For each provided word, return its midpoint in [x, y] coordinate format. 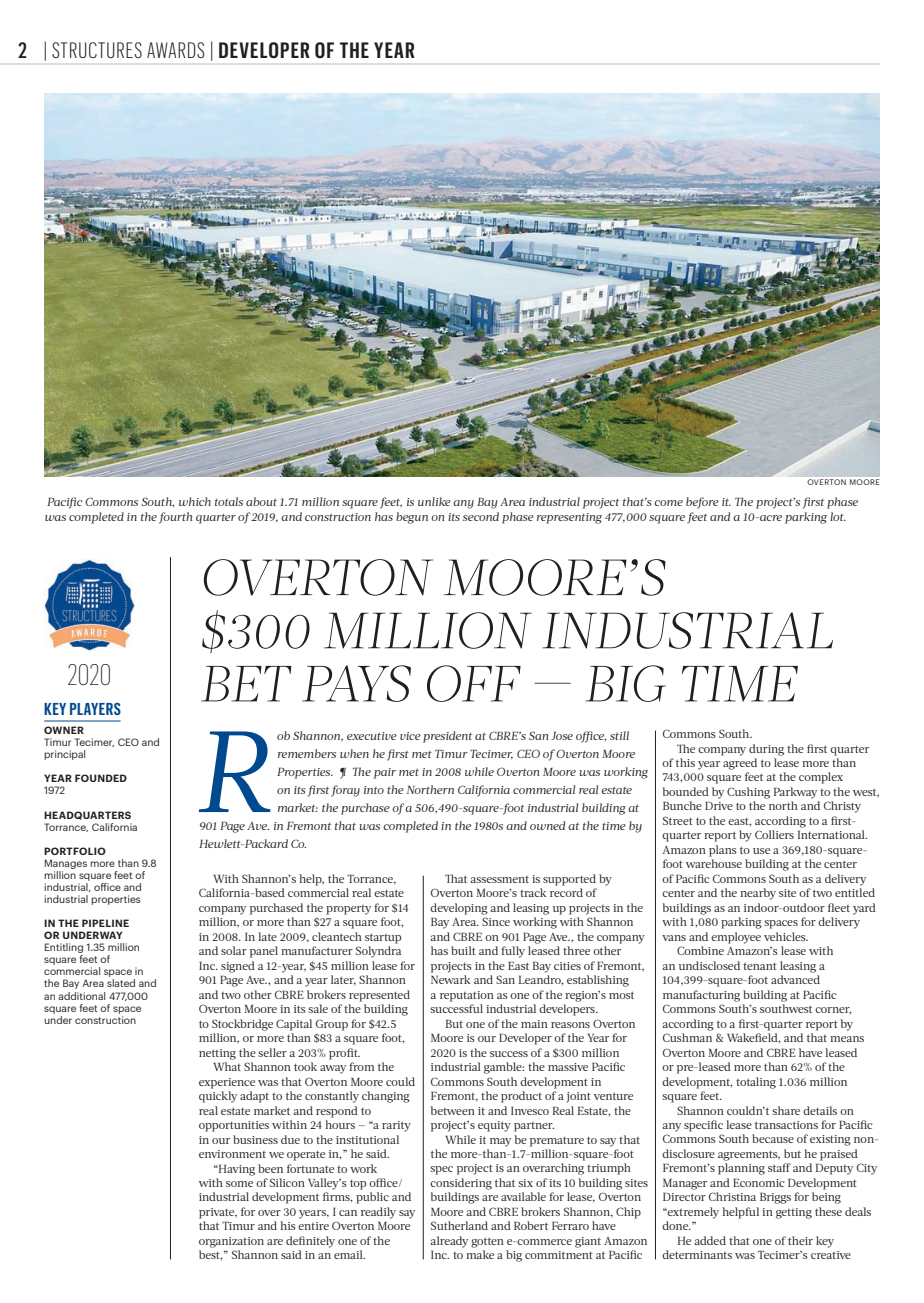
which [195, 501]
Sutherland [459, 1225]
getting [794, 1213]
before [702, 503]
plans [723, 851]
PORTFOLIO [75, 851]
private [218, 1213]
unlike [434, 501]
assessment [500, 879]
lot [838, 516]
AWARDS [175, 50]
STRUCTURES [97, 50]
